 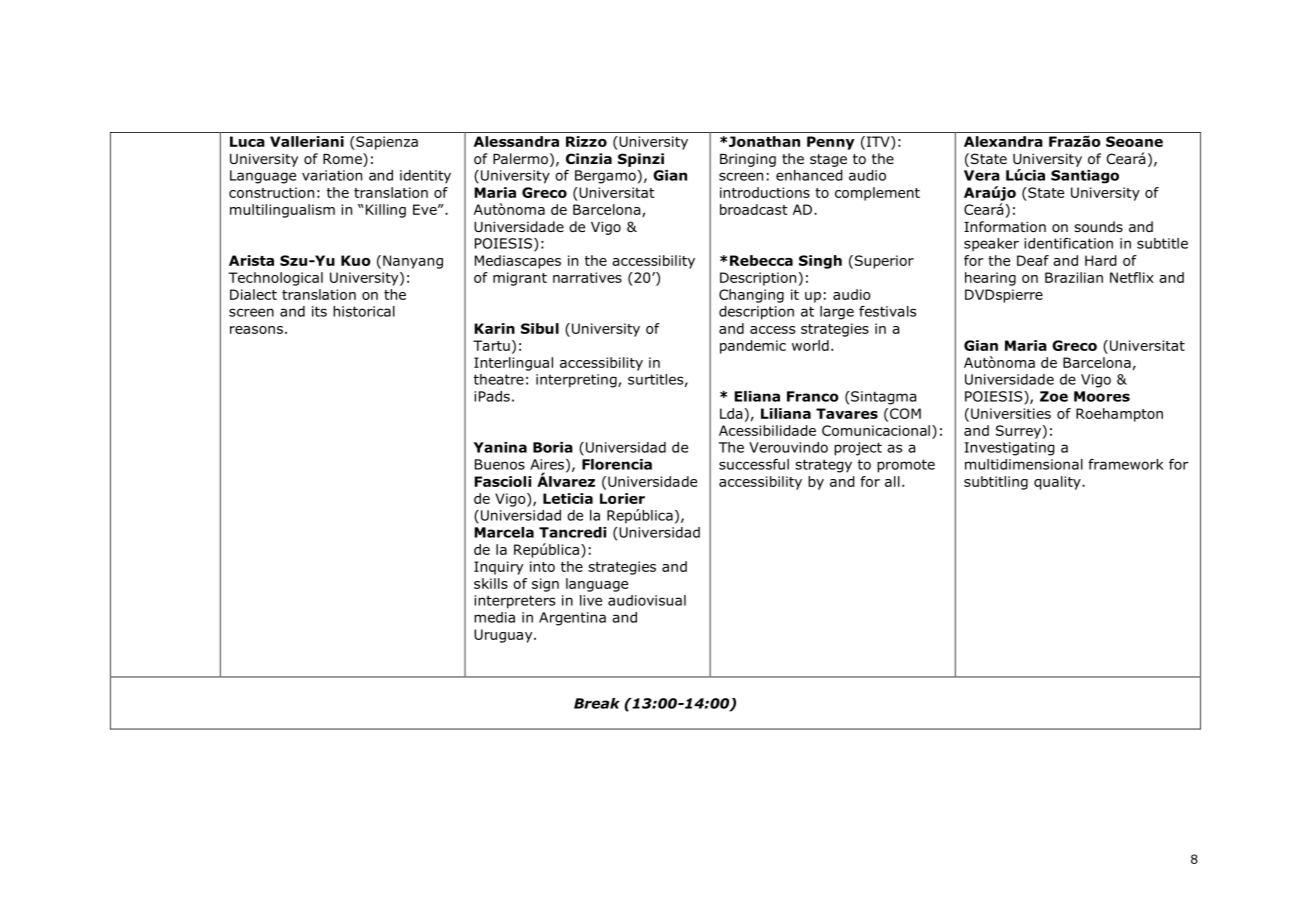 I want to click on Santiago, so click(x=1085, y=177).
